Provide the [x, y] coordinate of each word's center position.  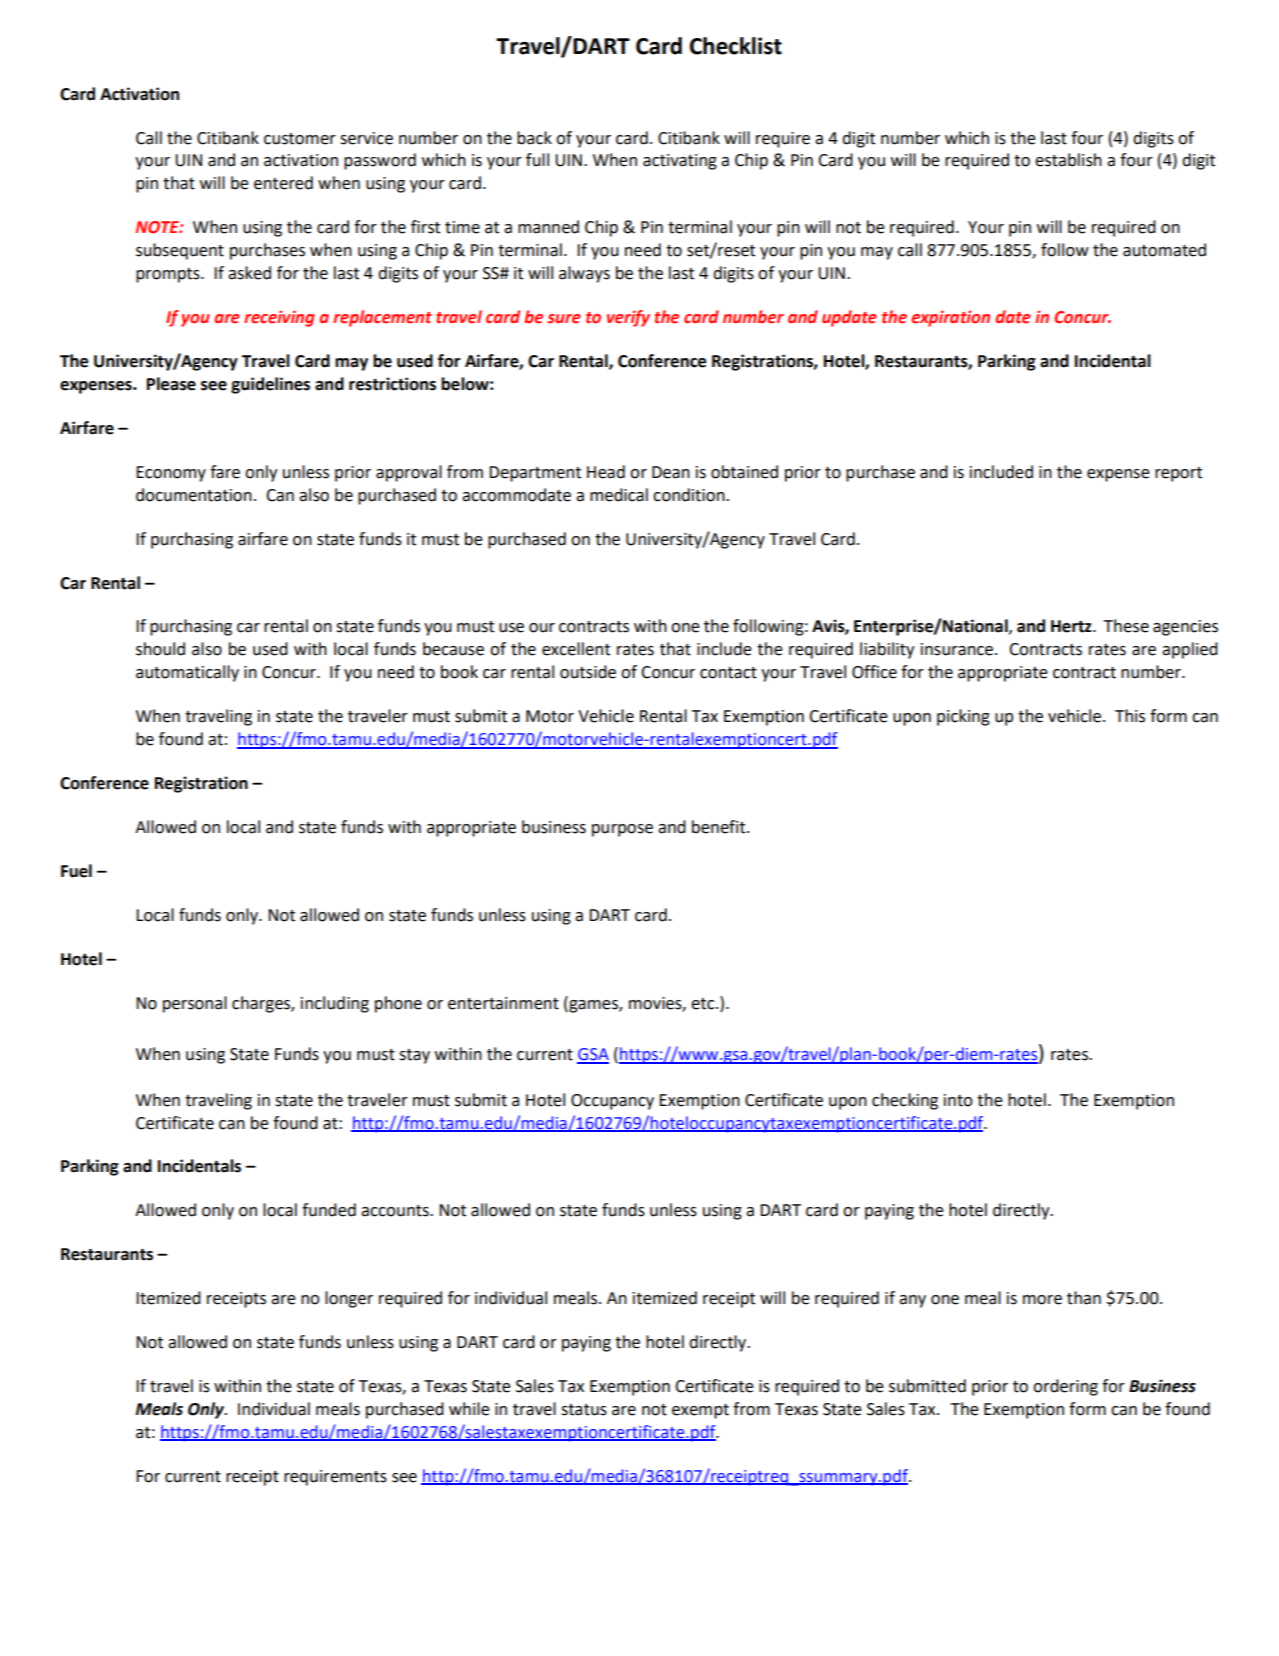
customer [300, 139]
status [584, 1410]
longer [349, 1299]
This [1130, 716]
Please [171, 384]
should [160, 649]
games [593, 1005]
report [1178, 474]
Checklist [736, 46]
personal [195, 1004]
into [958, 1100]
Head [606, 472]
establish [1068, 160]
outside [588, 672]
